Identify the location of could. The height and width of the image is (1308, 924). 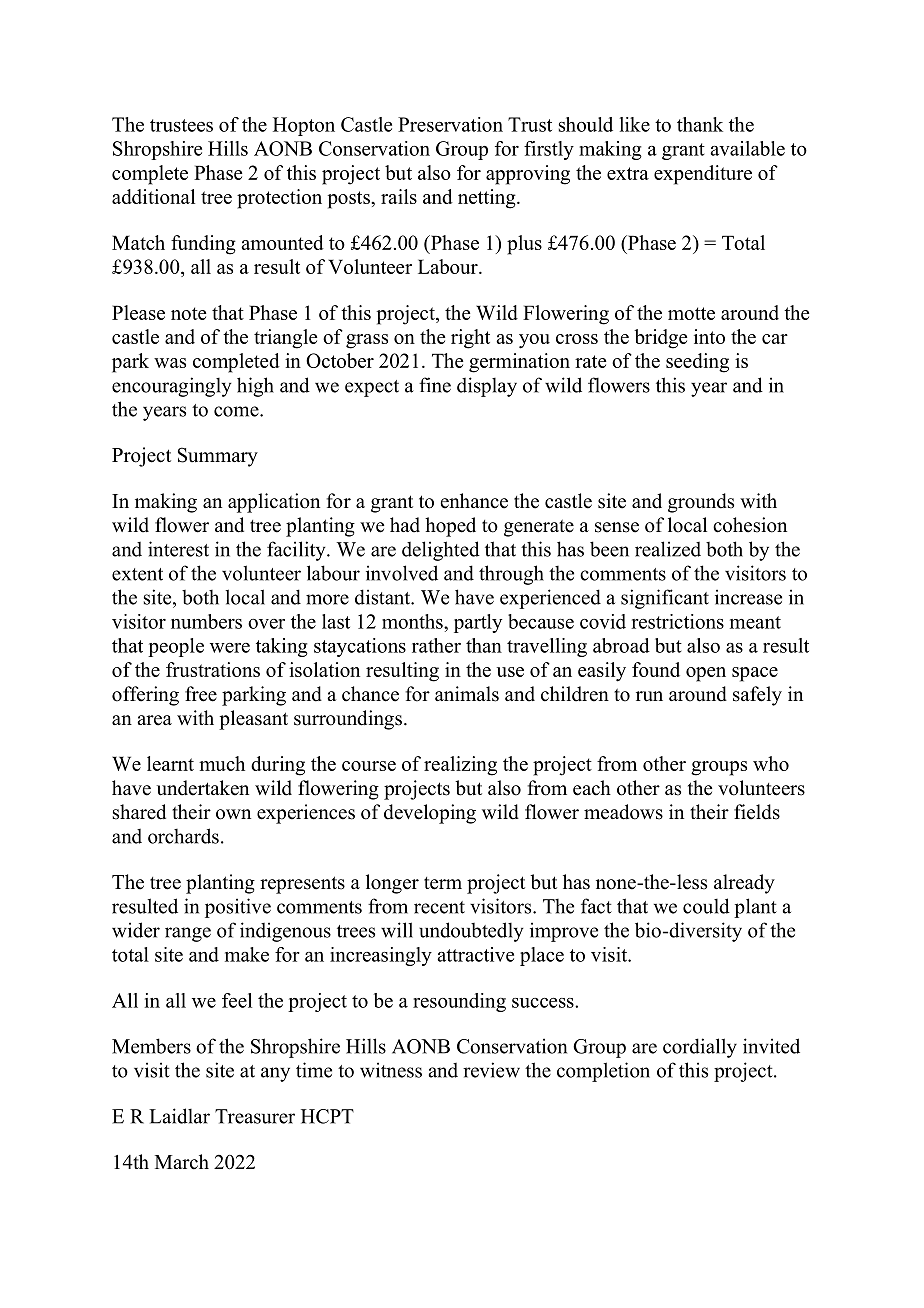
(706, 906).
